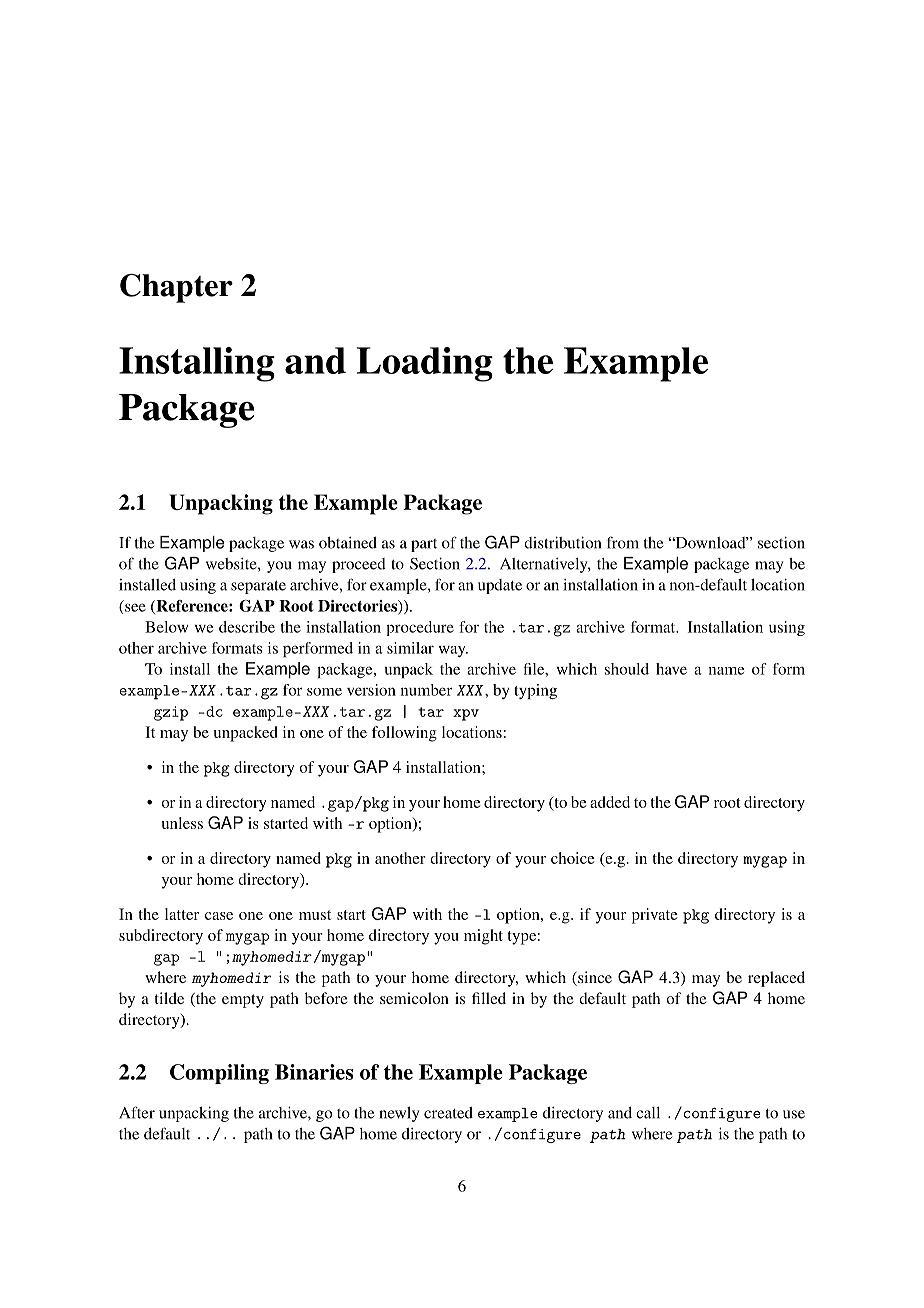  Describe the element at coordinates (671, 669) in the page. I see `have` at that location.
